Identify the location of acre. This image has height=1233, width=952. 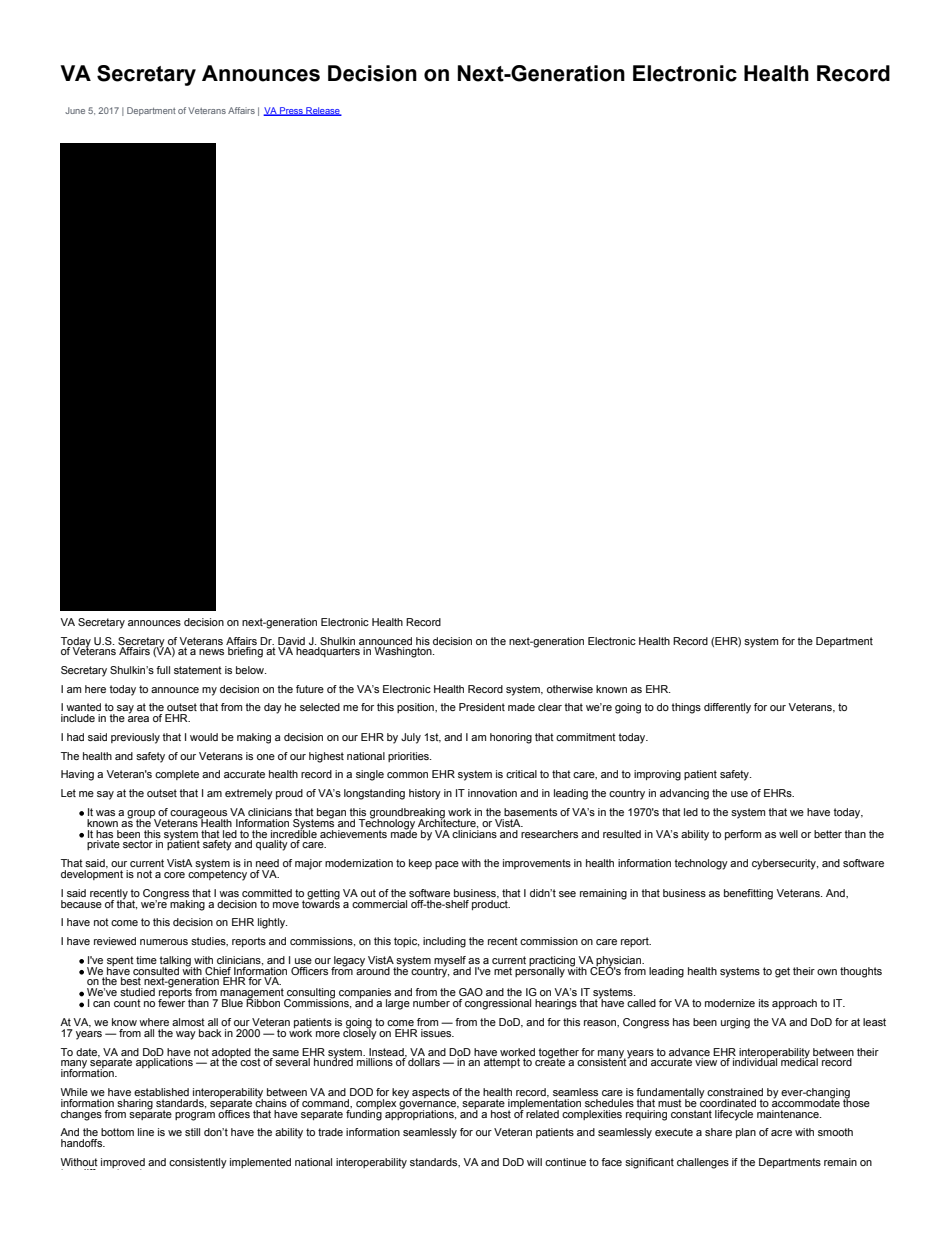
(781, 1133).
